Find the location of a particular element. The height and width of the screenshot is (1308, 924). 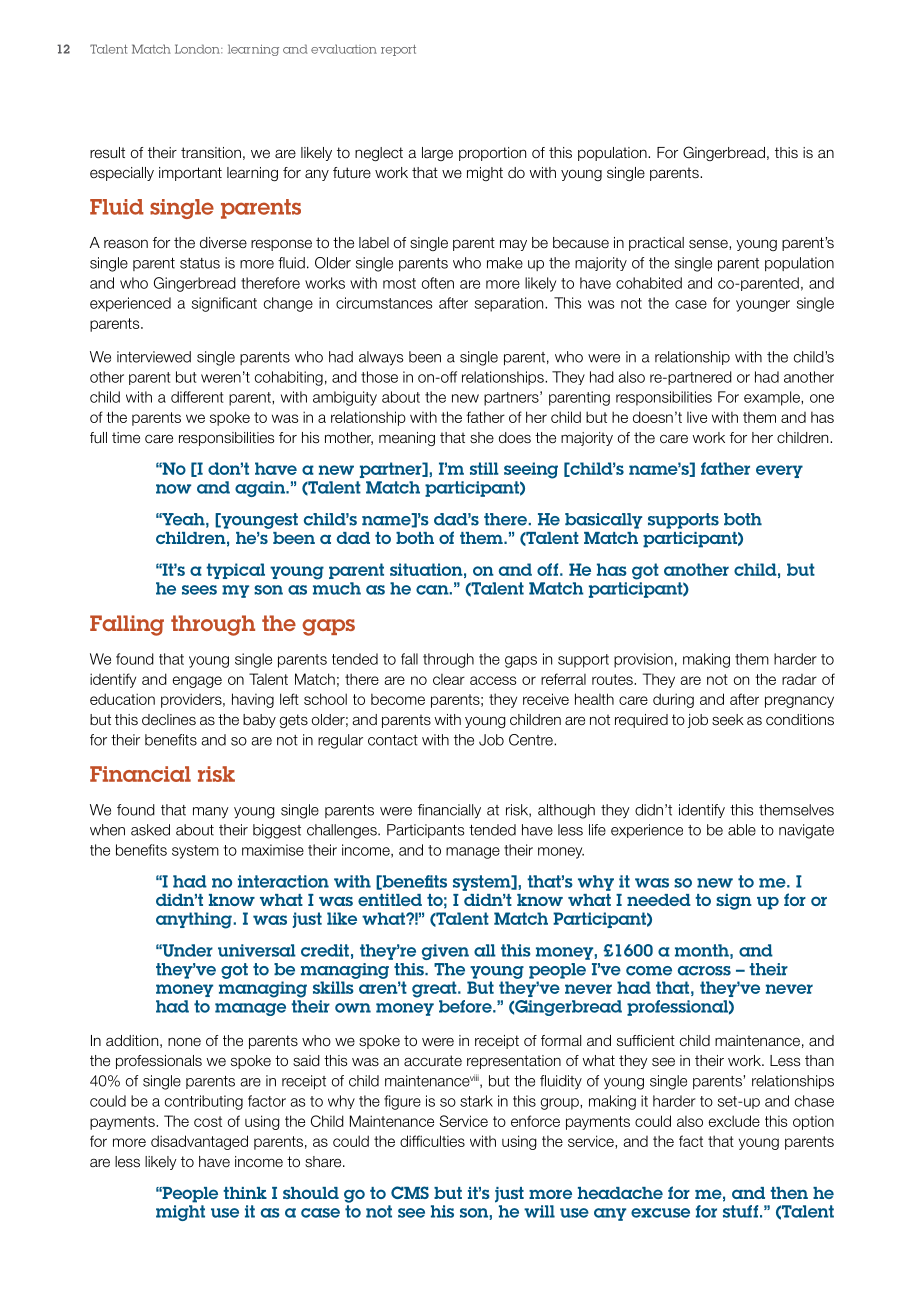

interviewed is located at coordinates (154, 357).
